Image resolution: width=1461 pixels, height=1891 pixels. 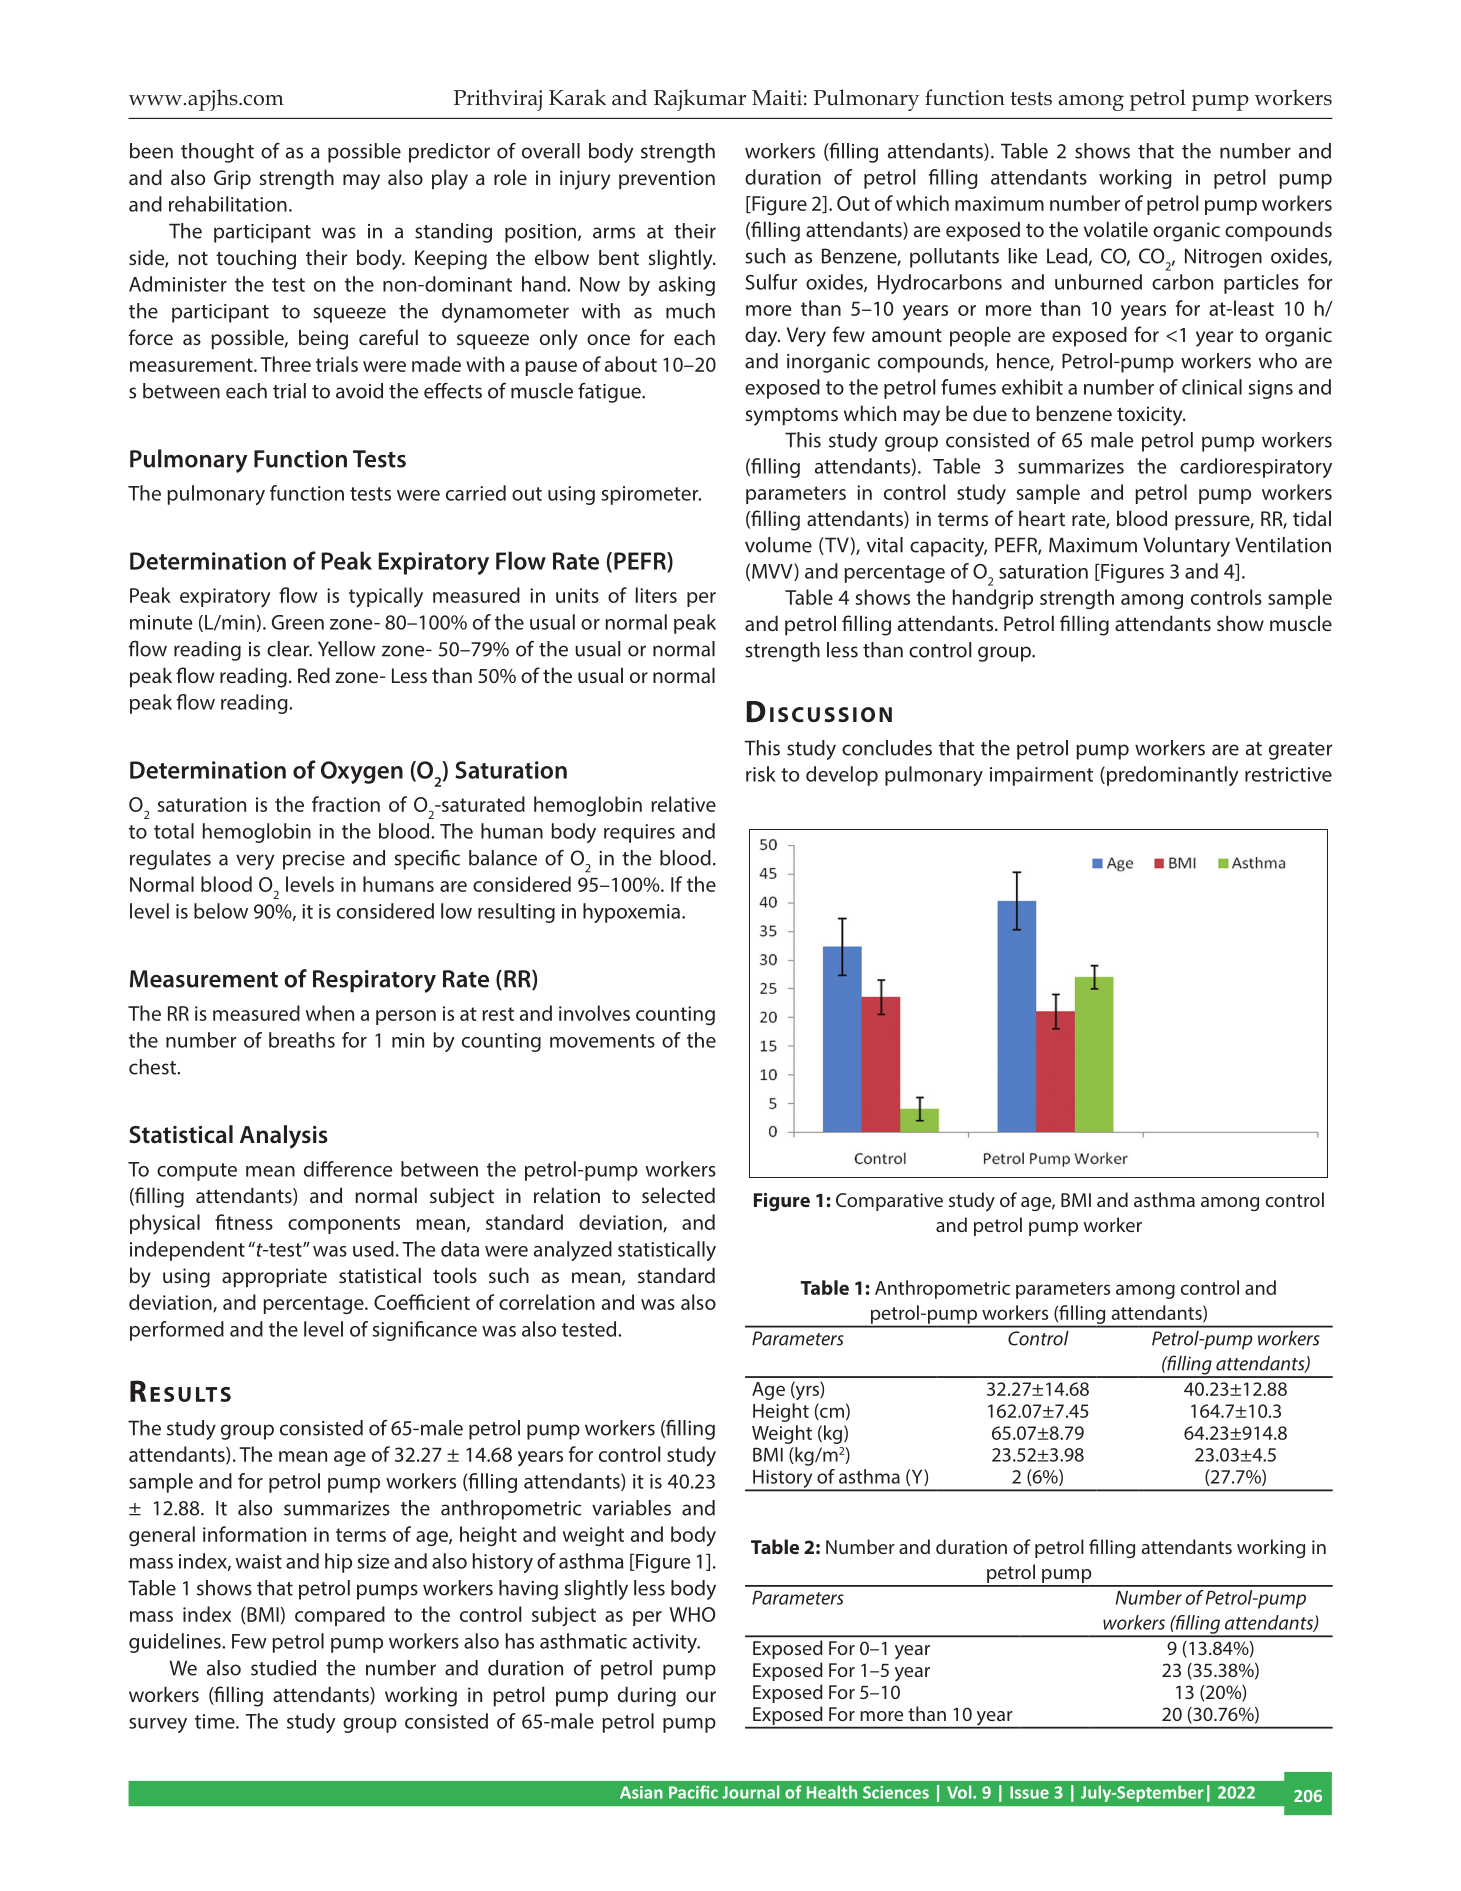 I want to click on Comparative, so click(x=889, y=1202).
